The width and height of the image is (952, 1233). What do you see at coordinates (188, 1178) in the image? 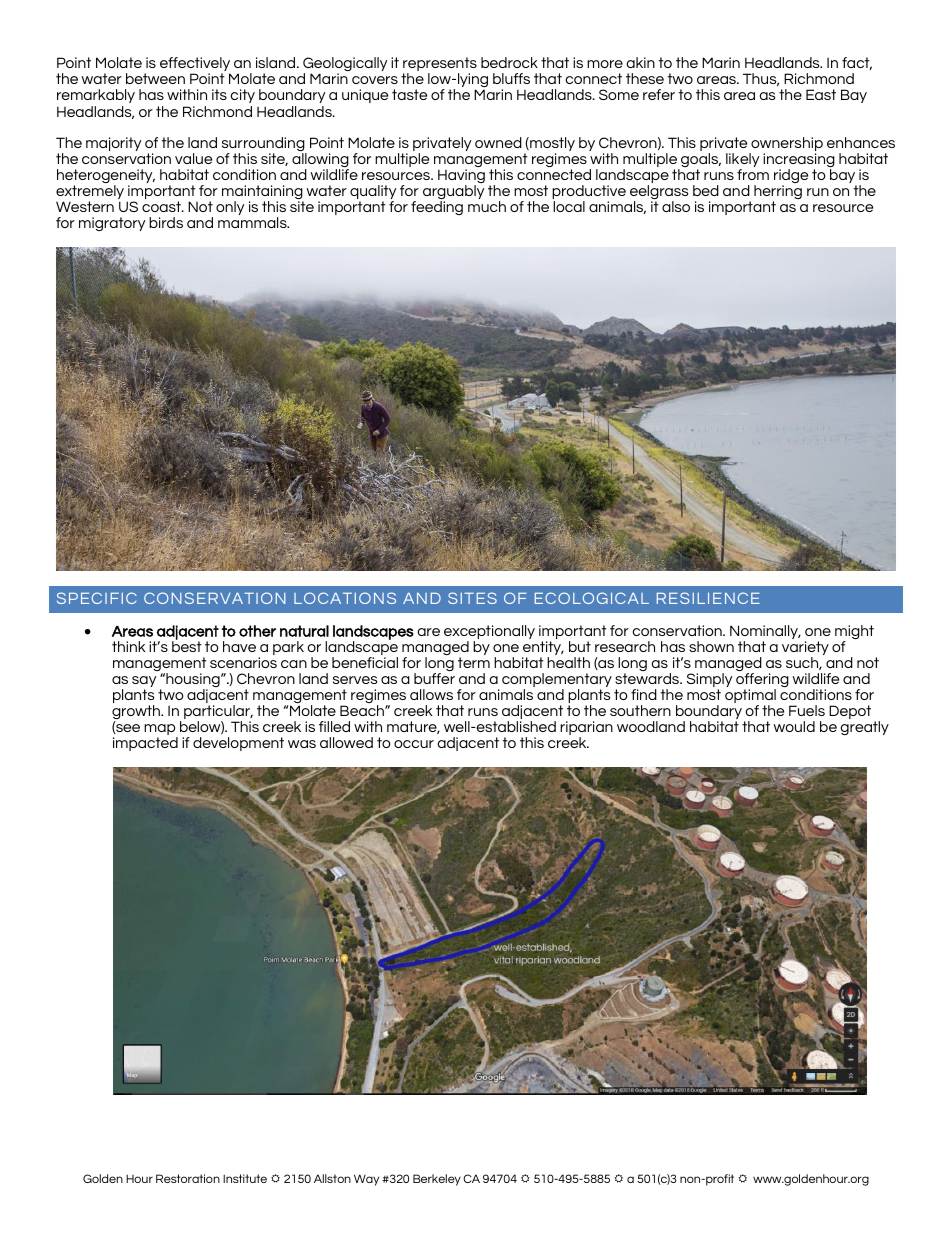
I see `Restoration` at bounding box center [188, 1178].
